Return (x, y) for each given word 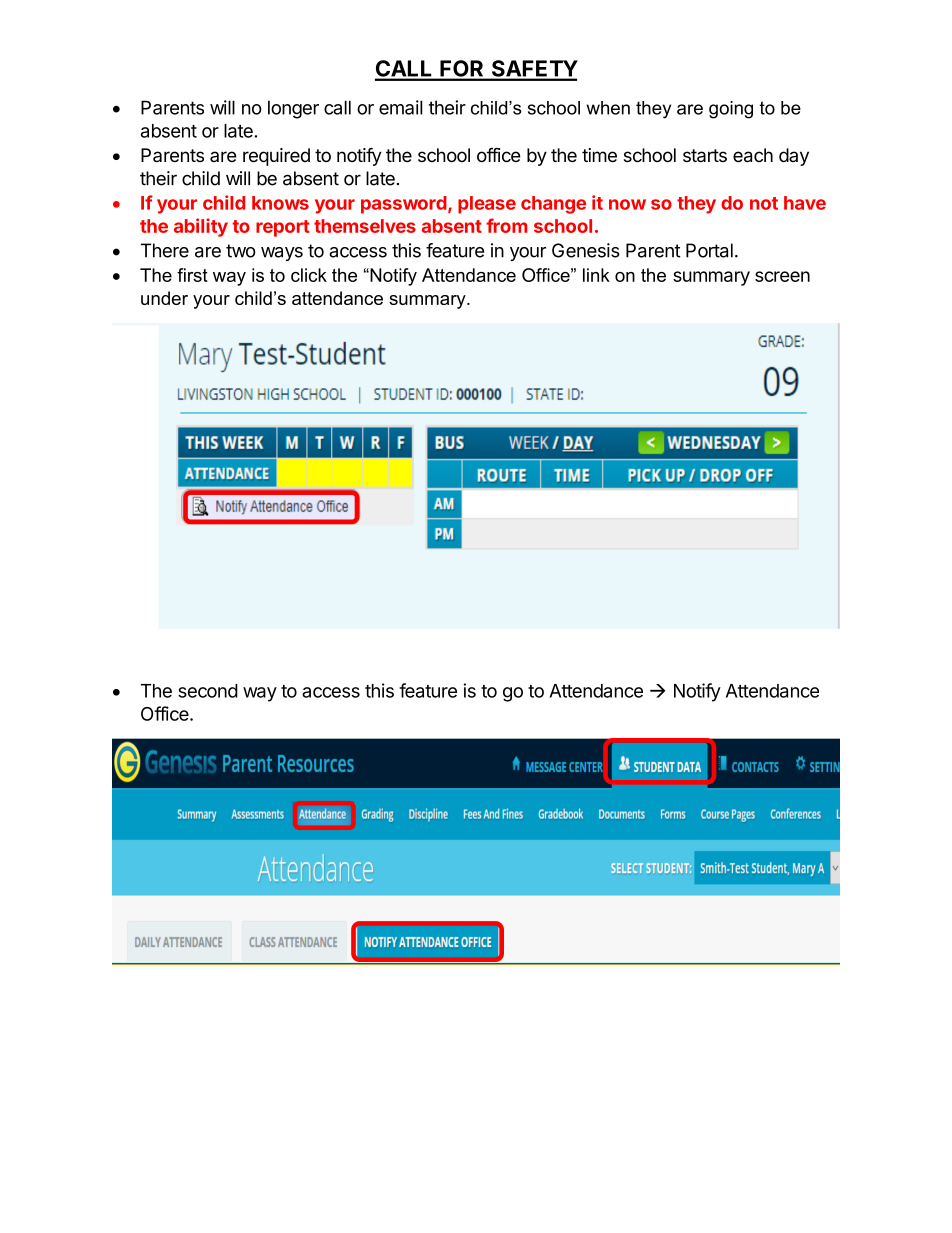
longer (293, 109)
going (731, 110)
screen (782, 276)
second (208, 691)
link (596, 275)
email (401, 107)
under (164, 298)
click (309, 275)
